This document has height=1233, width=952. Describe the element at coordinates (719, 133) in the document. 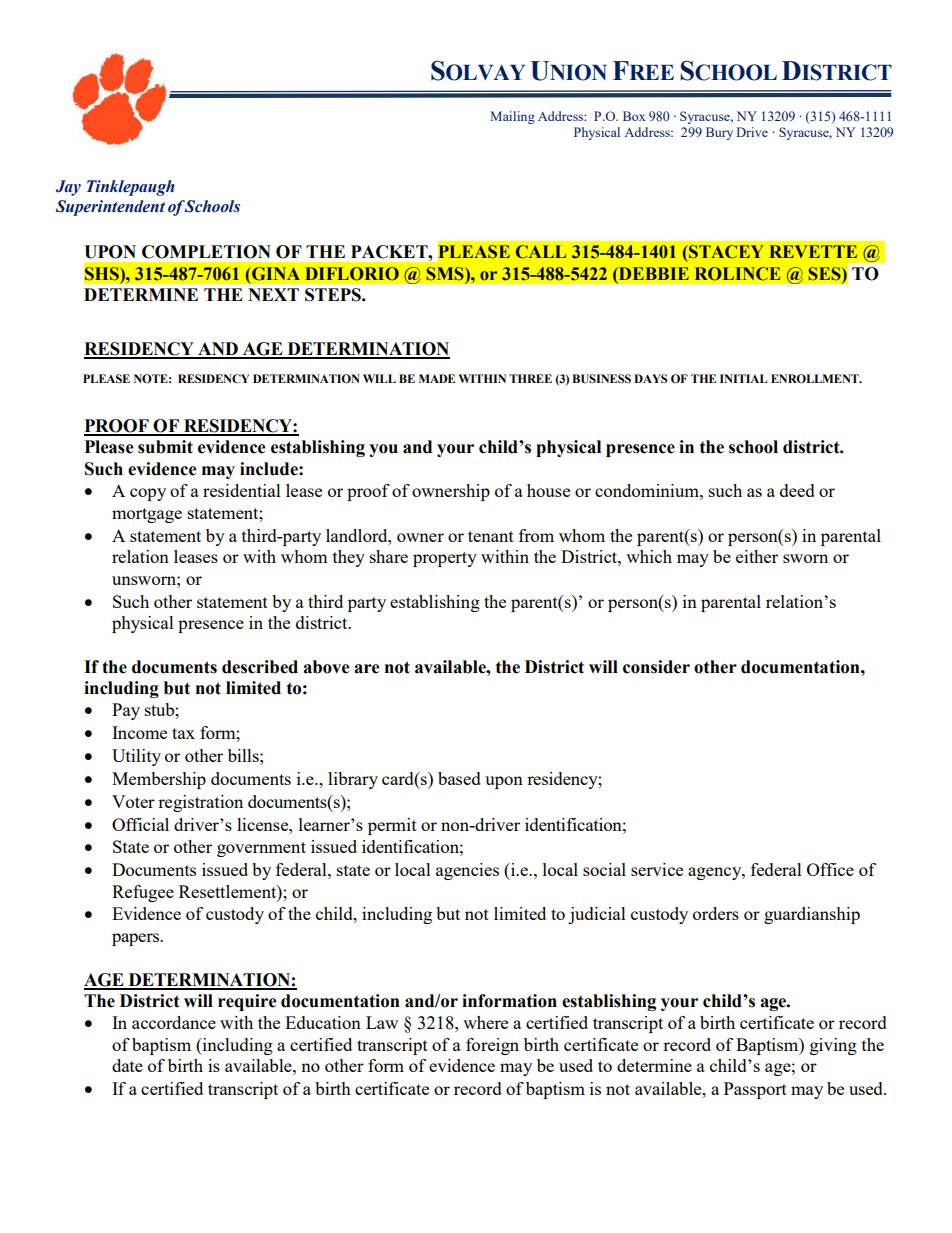

I see `Bury` at that location.
